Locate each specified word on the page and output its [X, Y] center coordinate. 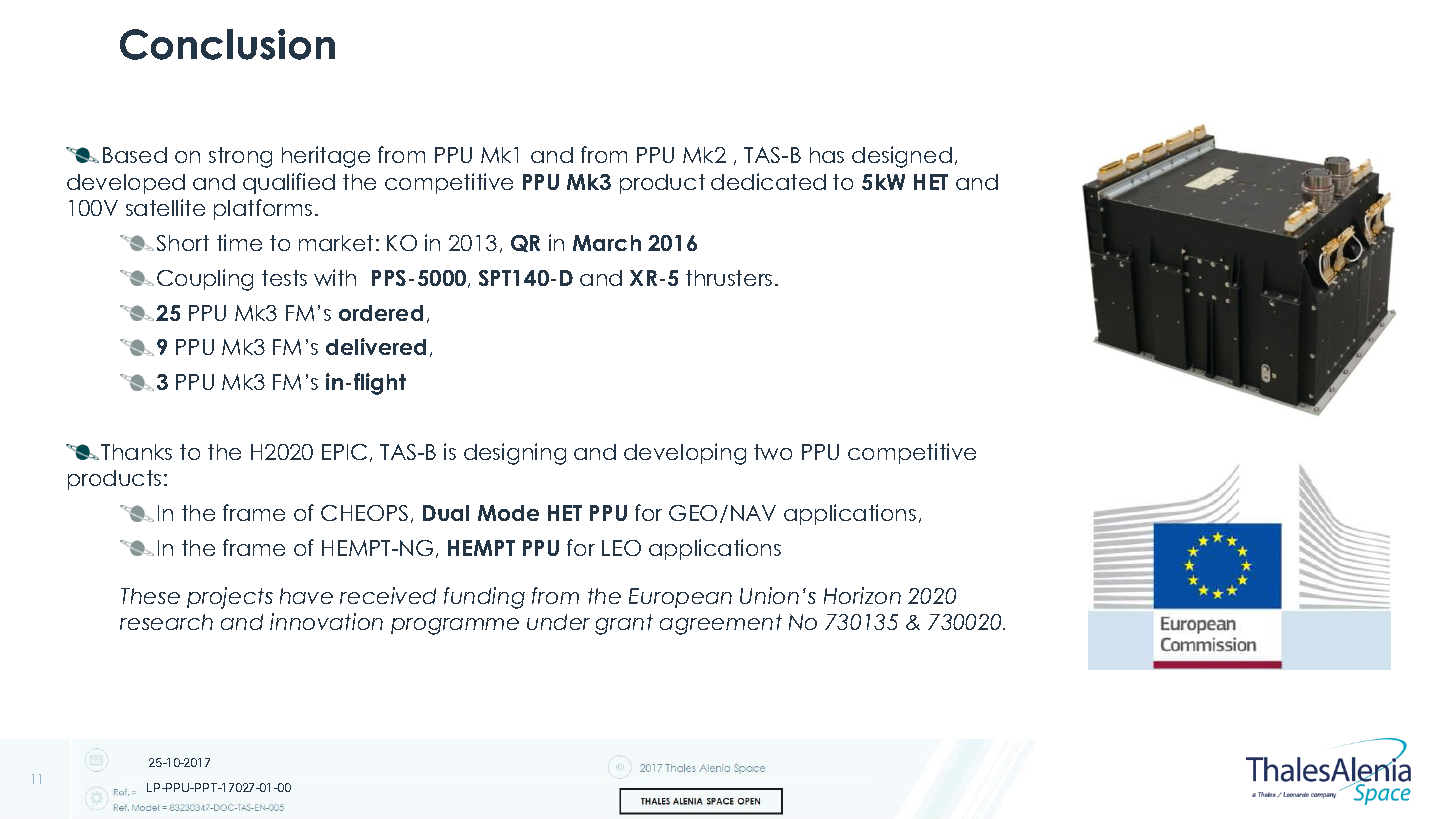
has [827, 155]
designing [515, 454]
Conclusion [227, 44]
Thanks [136, 452]
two [773, 452]
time [239, 242]
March [607, 243]
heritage [326, 157]
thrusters [729, 278]
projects [230, 598]
